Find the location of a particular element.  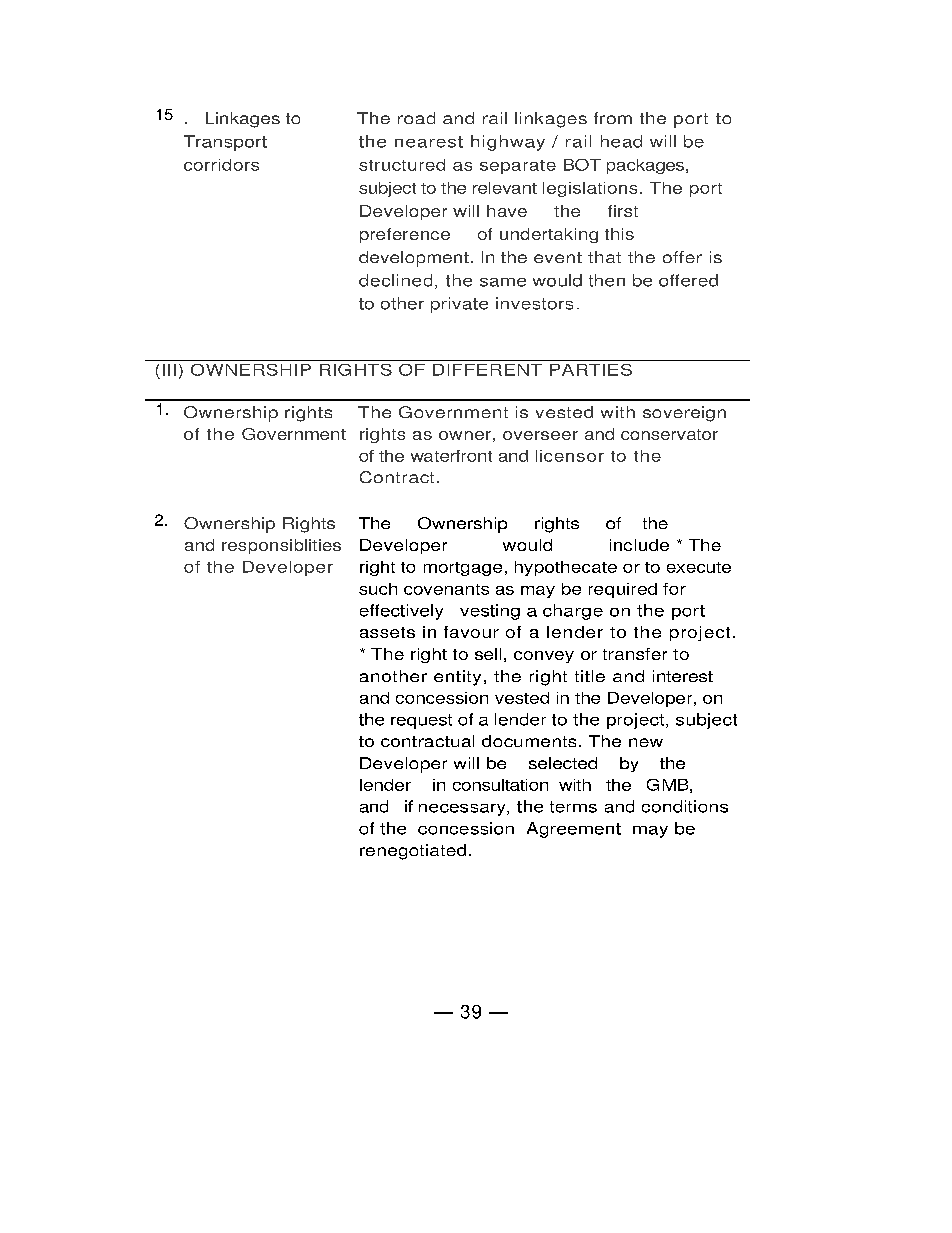

III is located at coordinates (169, 370).
